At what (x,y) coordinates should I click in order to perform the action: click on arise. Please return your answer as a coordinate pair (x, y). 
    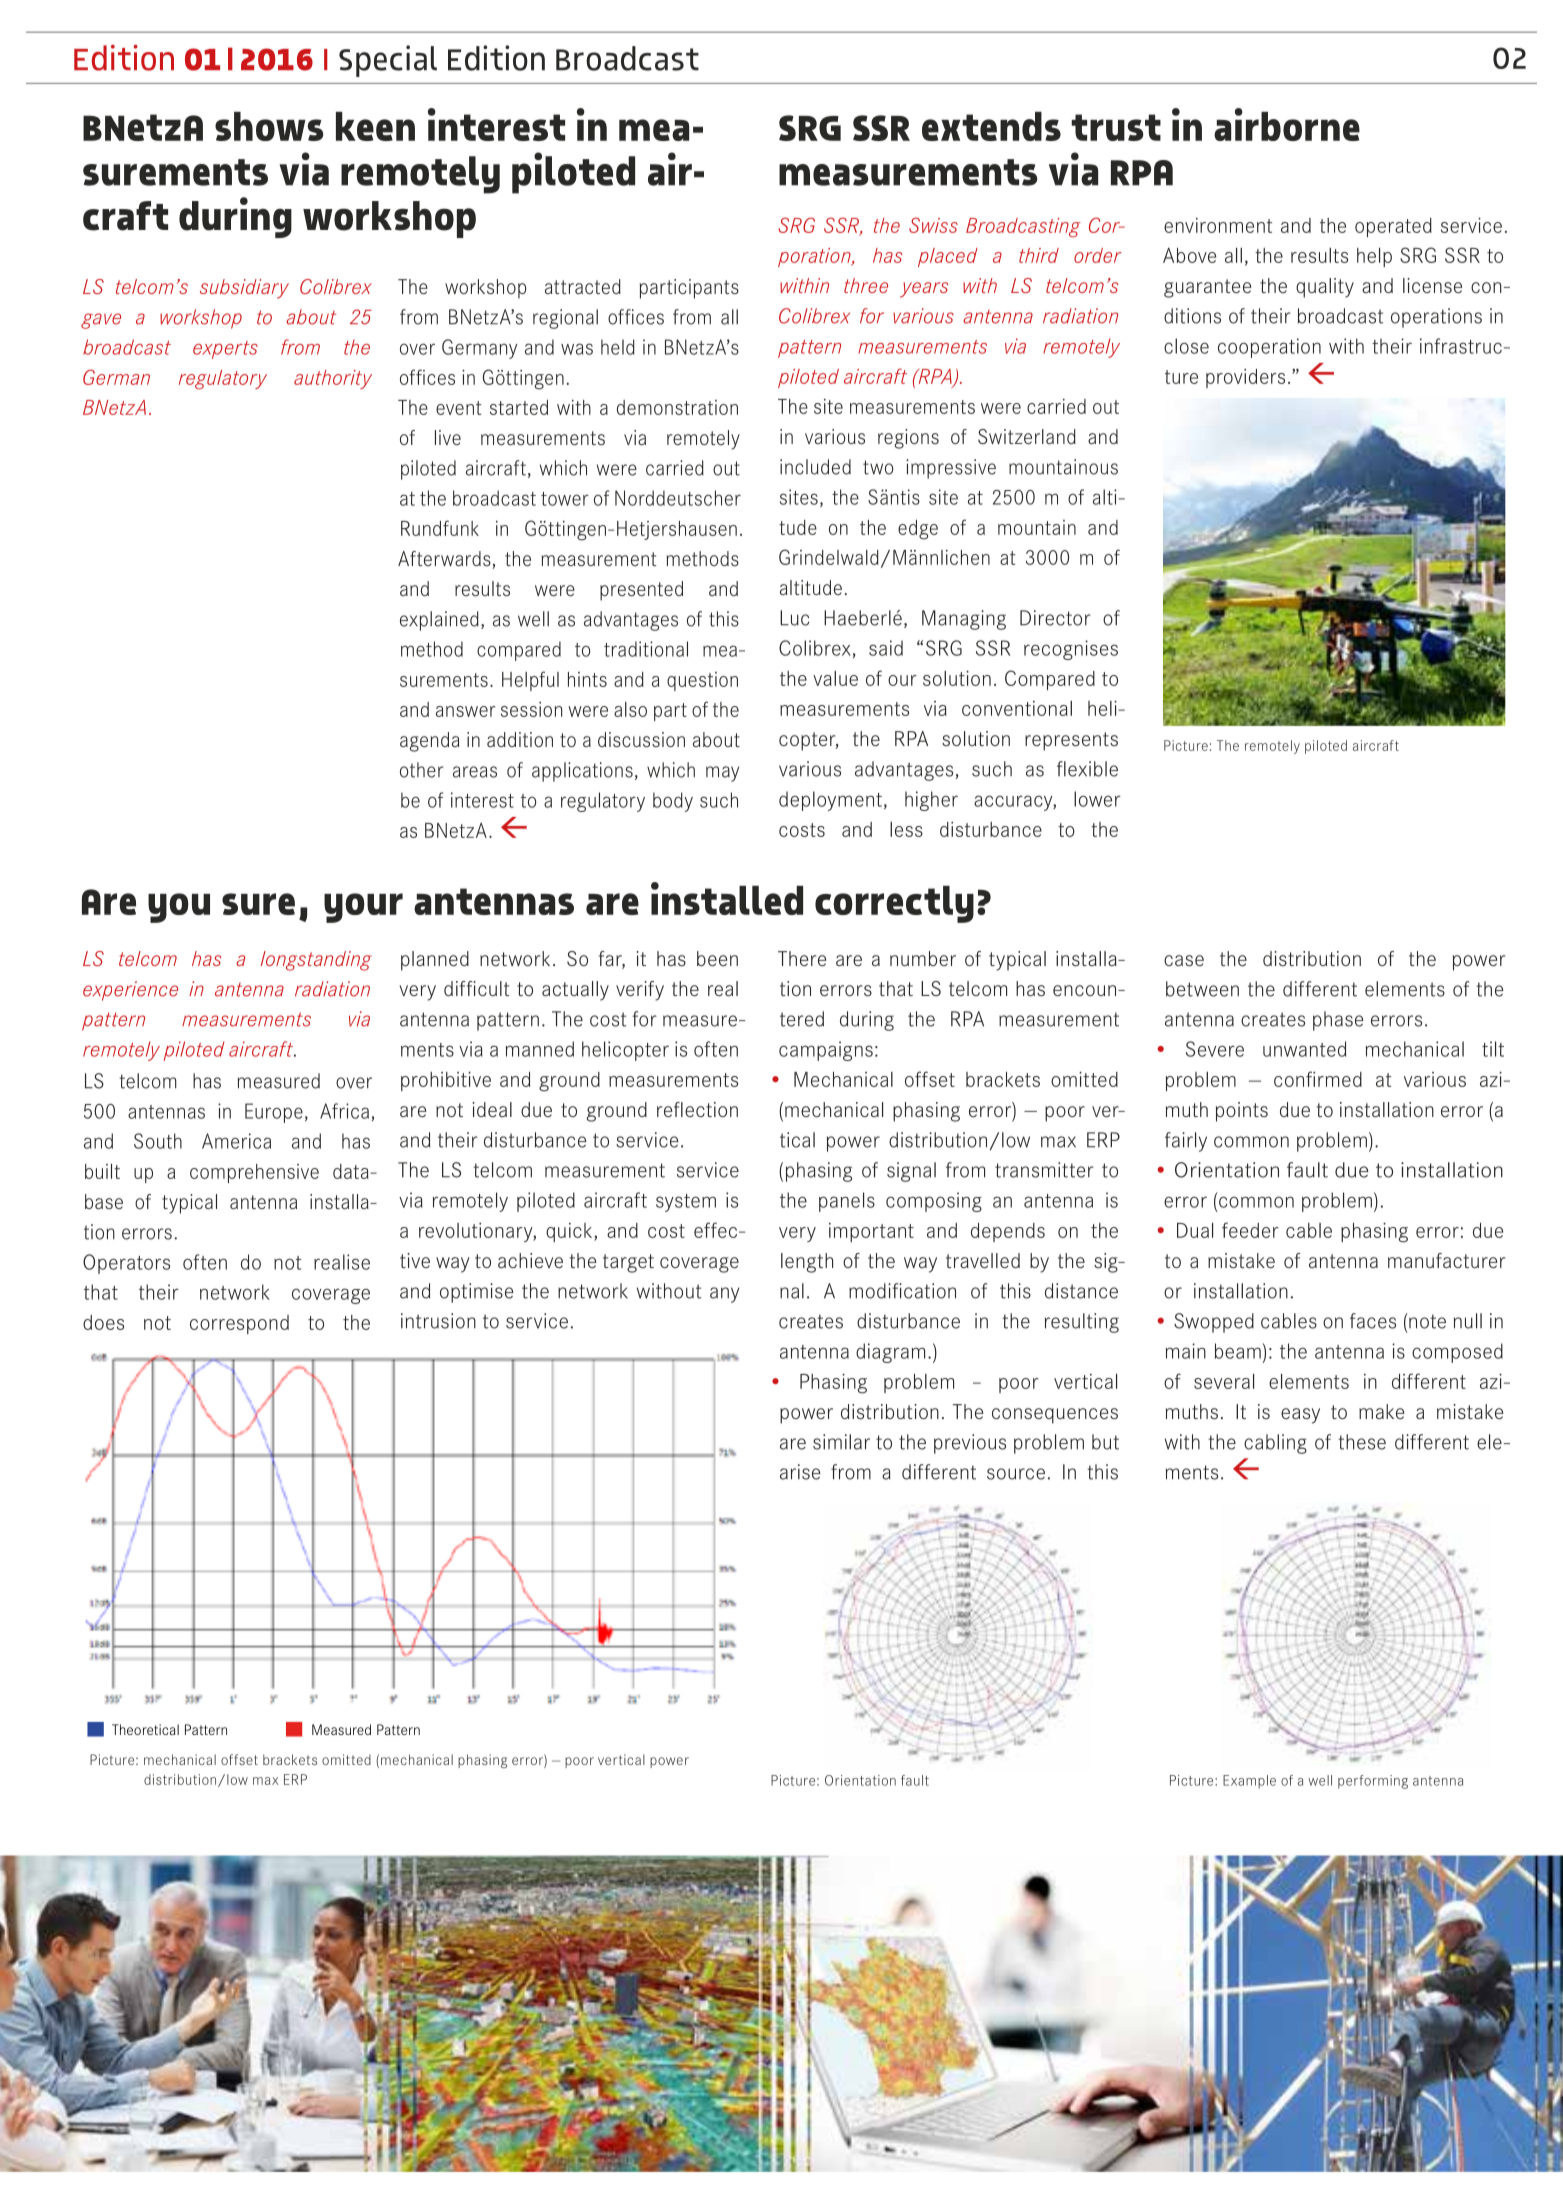
    Looking at the image, I should click on (800, 1472).
